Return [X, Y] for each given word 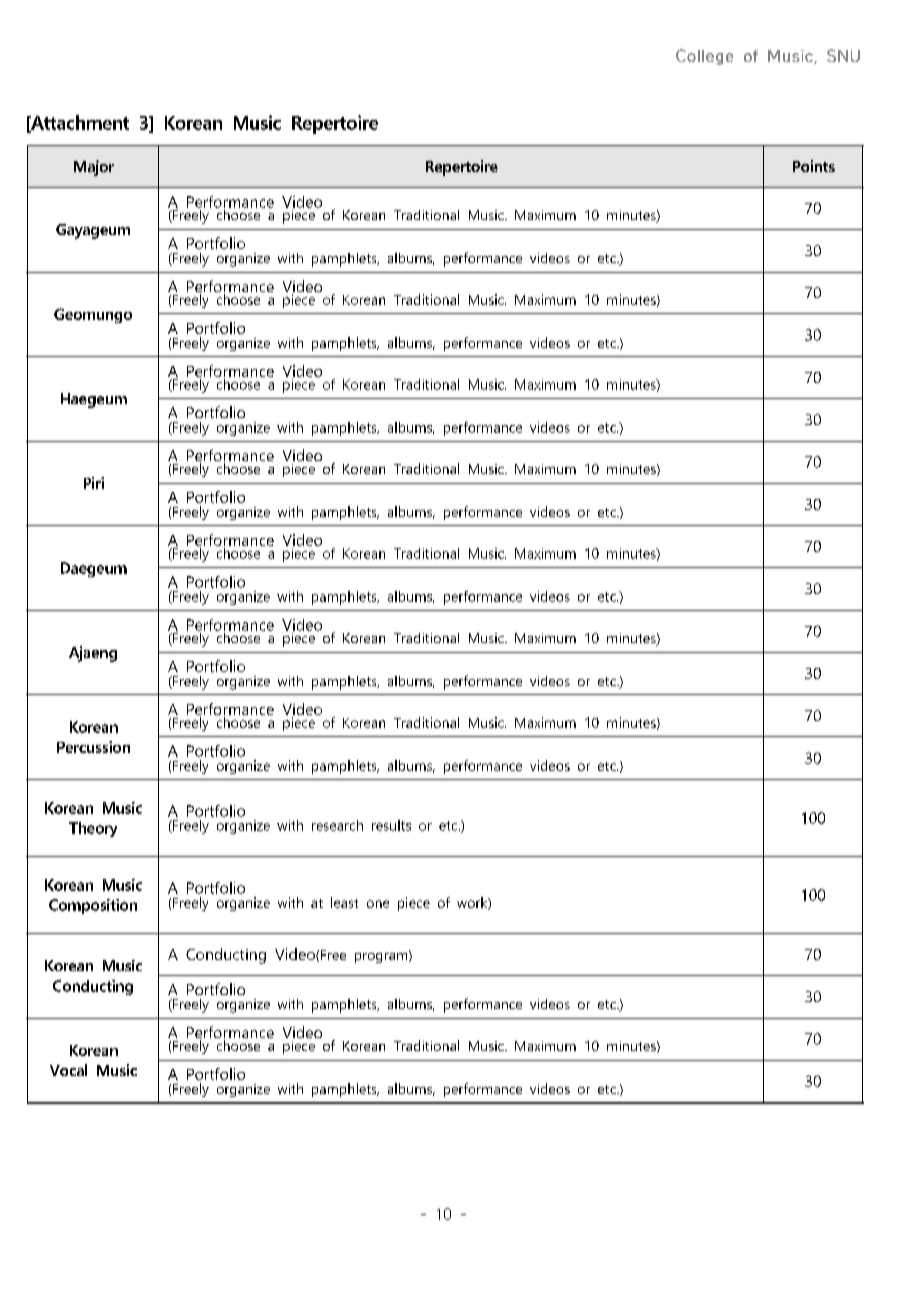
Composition [93, 906]
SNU [843, 55]
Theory [93, 829]
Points [814, 166]
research [337, 825]
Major [94, 168]
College [704, 57]
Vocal [68, 1070]
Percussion [93, 747]
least [344, 902]
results [391, 825]
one [378, 904]
